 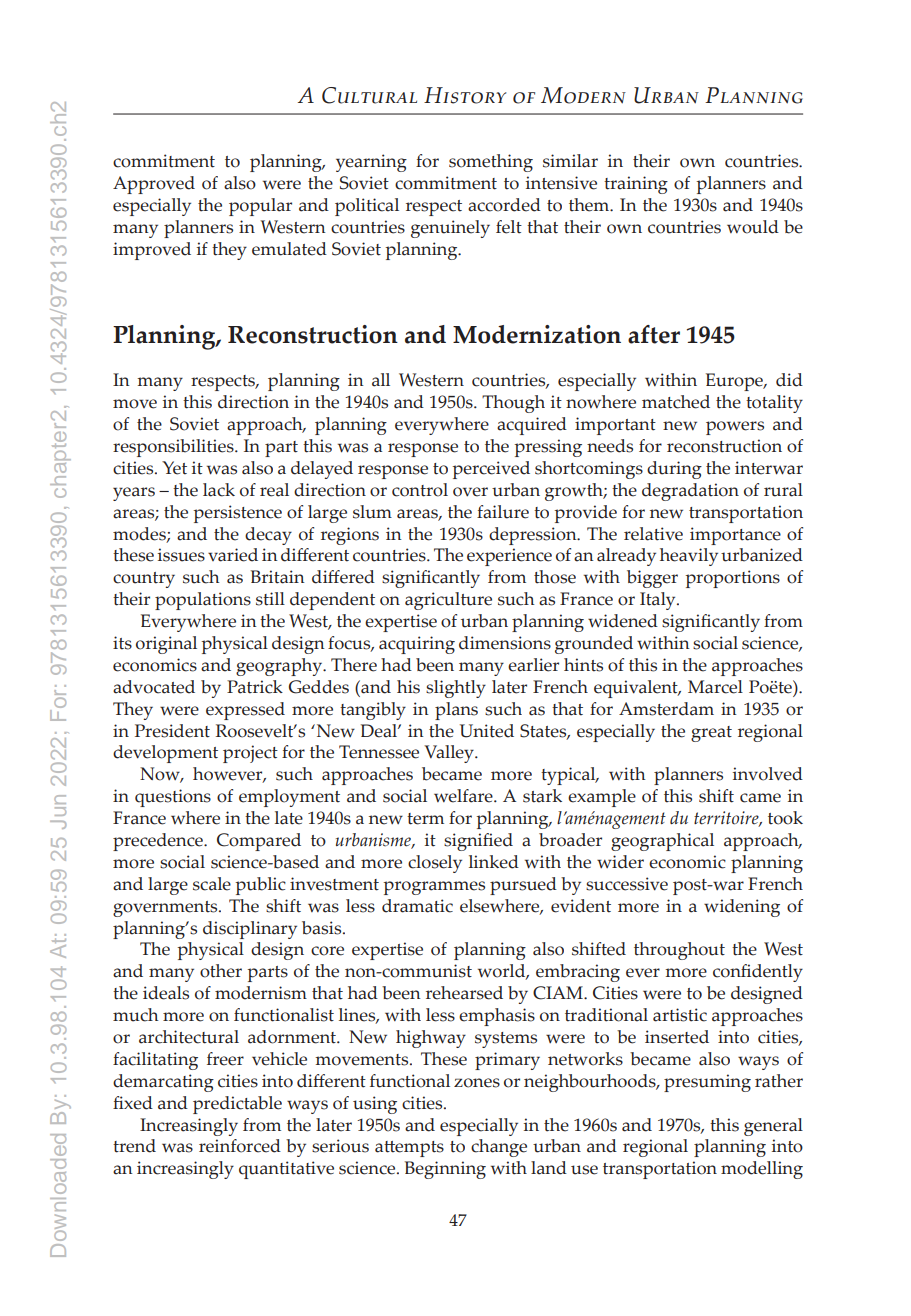 What do you see at coordinates (154, 185) in the screenshot?
I see `Approved` at bounding box center [154, 185].
